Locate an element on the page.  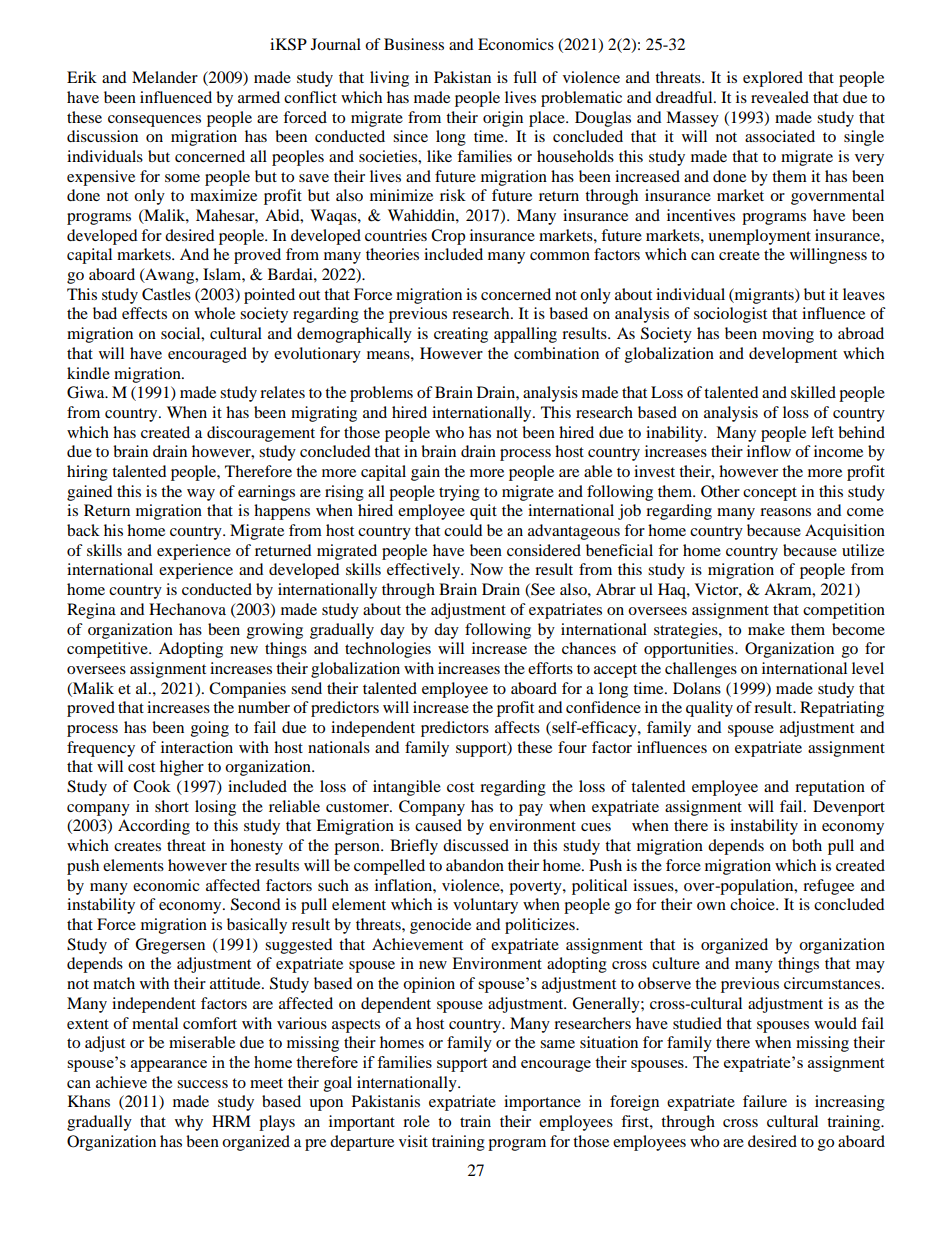
reputation is located at coordinates (830, 788).
